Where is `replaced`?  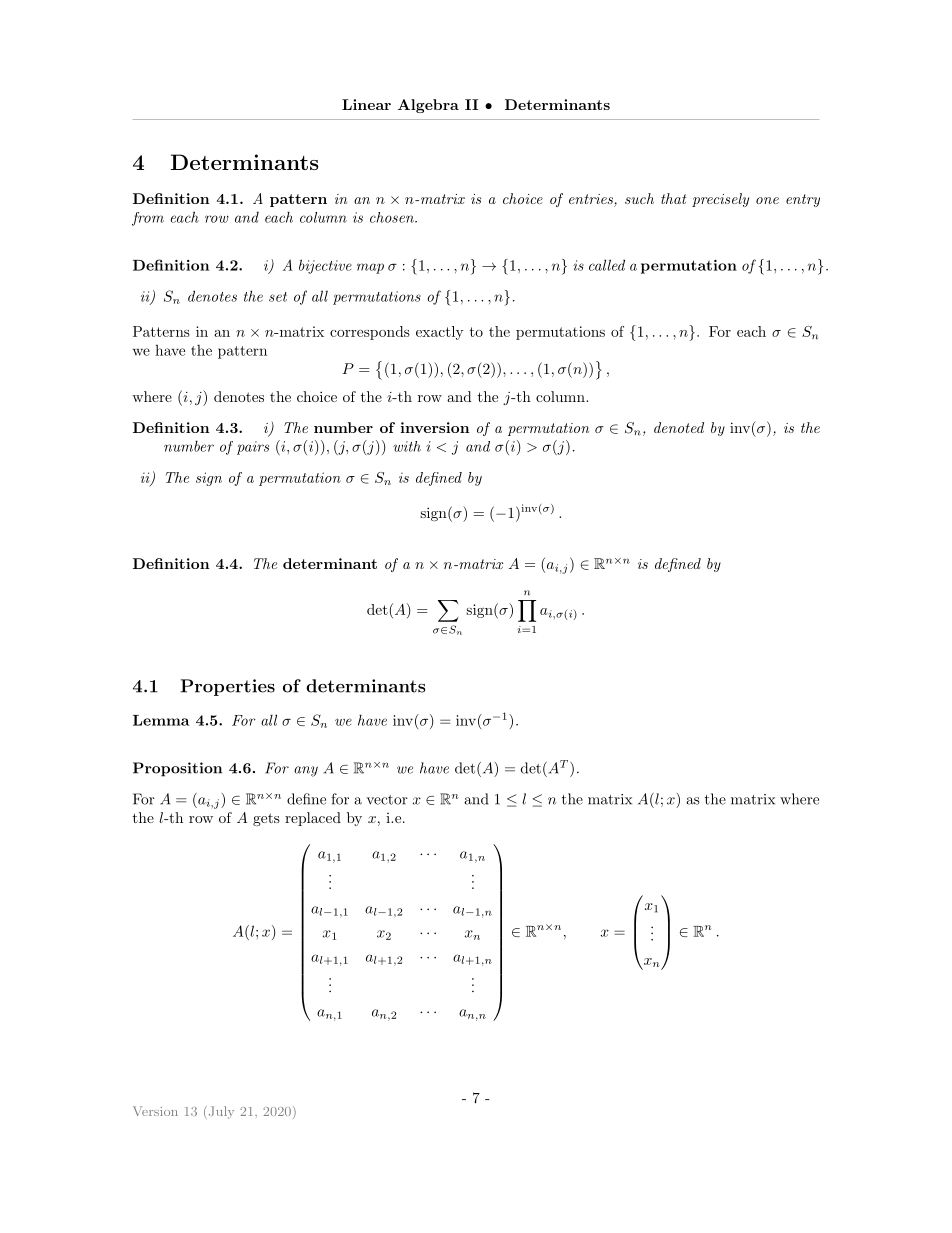
replaced is located at coordinates (313, 819).
